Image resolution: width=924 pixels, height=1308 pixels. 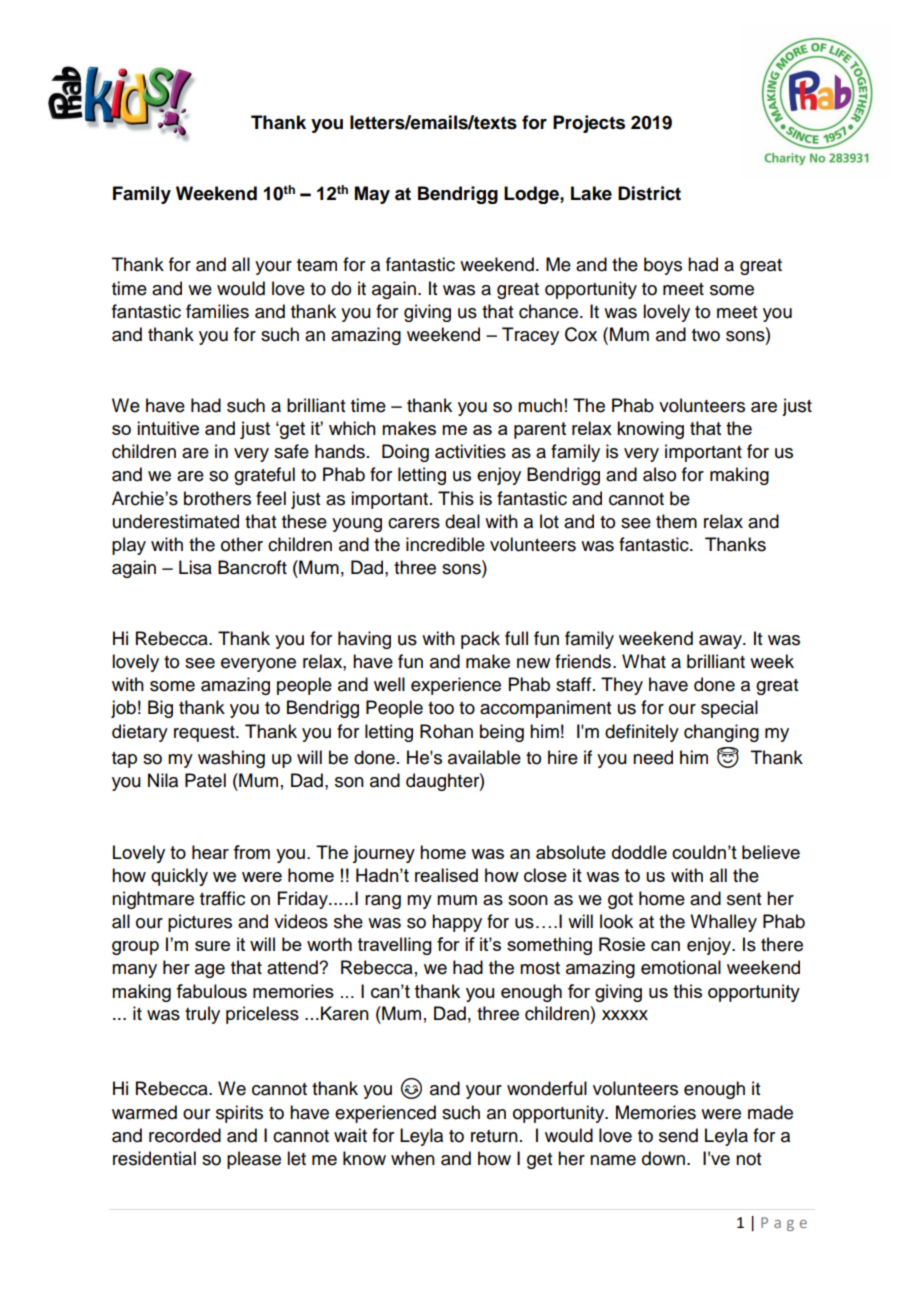 I want to click on activities, so click(x=470, y=451).
